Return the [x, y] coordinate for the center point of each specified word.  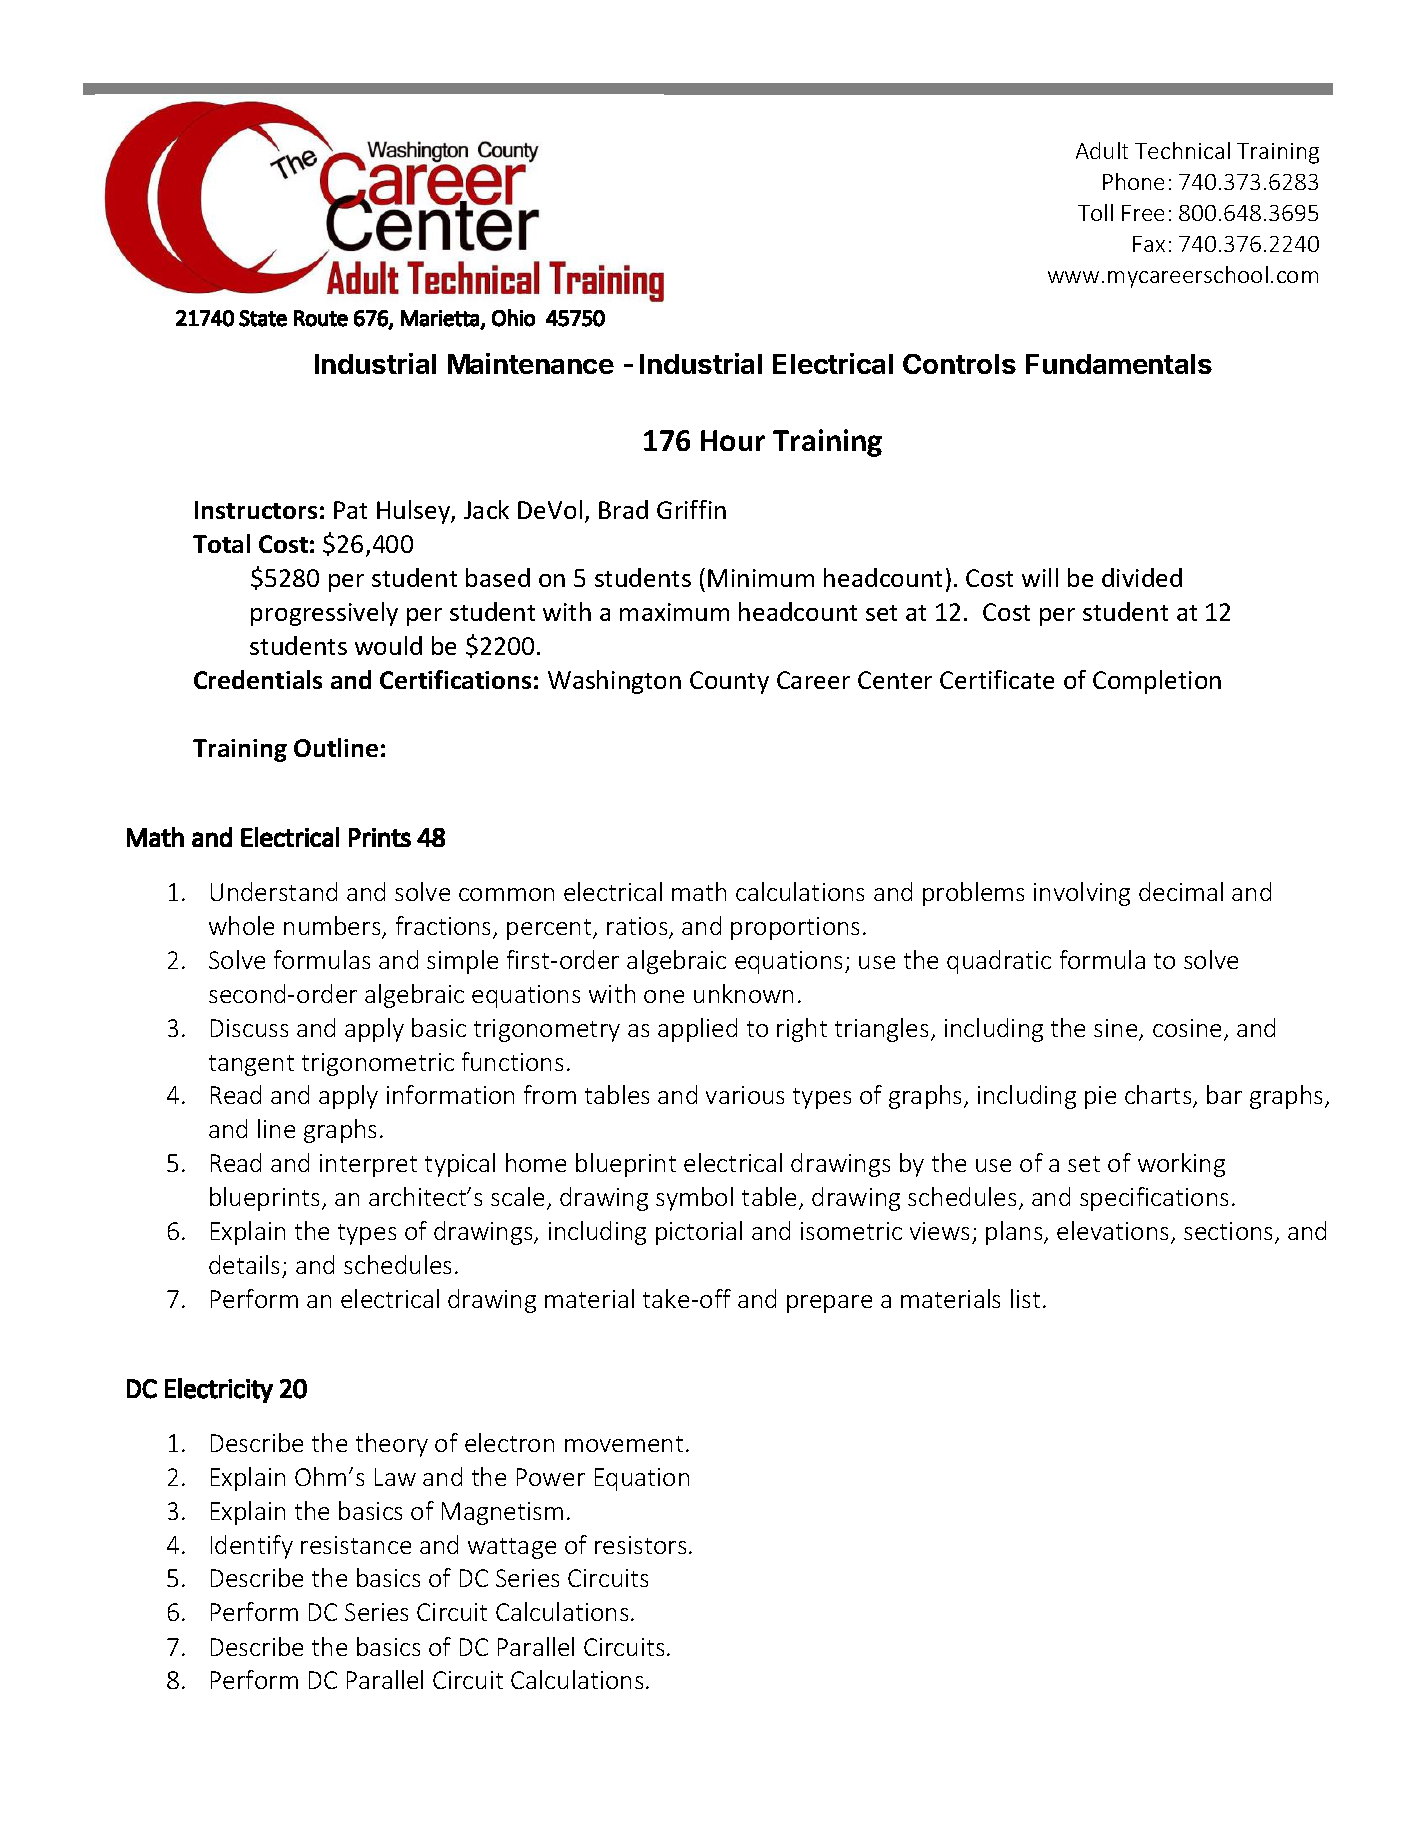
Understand [274, 891]
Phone [1133, 181]
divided [1142, 577]
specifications [1154, 1199]
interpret [368, 1165]
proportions [795, 928]
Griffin [691, 509]
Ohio [513, 318]
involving [1082, 894]
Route [321, 318]
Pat [350, 510]
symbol [694, 1199]
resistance [356, 1545]
